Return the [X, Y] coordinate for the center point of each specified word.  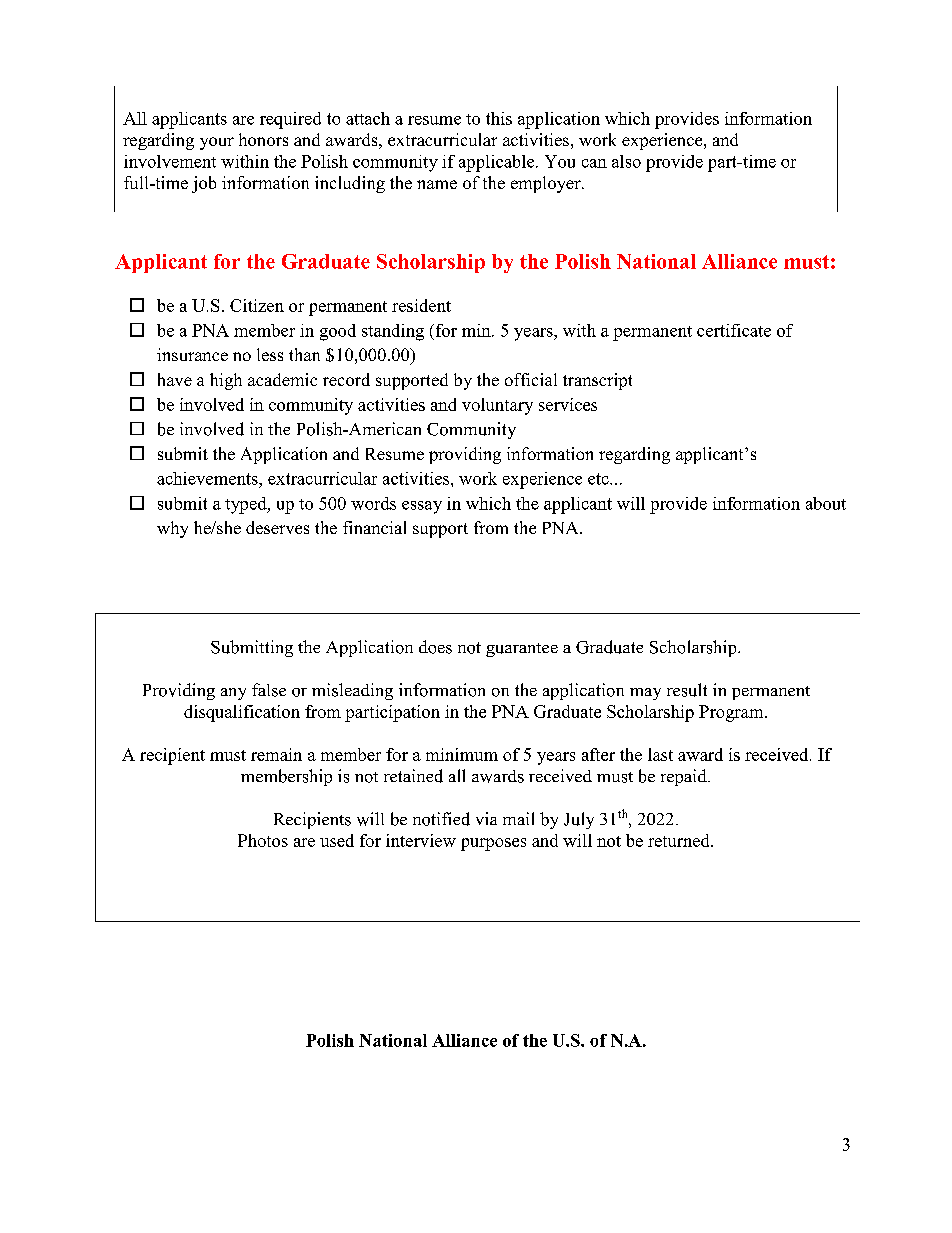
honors [263, 139]
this [499, 118]
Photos [263, 840]
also [626, 161]
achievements [208, 478]
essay [422, 507]
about [826, 503]
